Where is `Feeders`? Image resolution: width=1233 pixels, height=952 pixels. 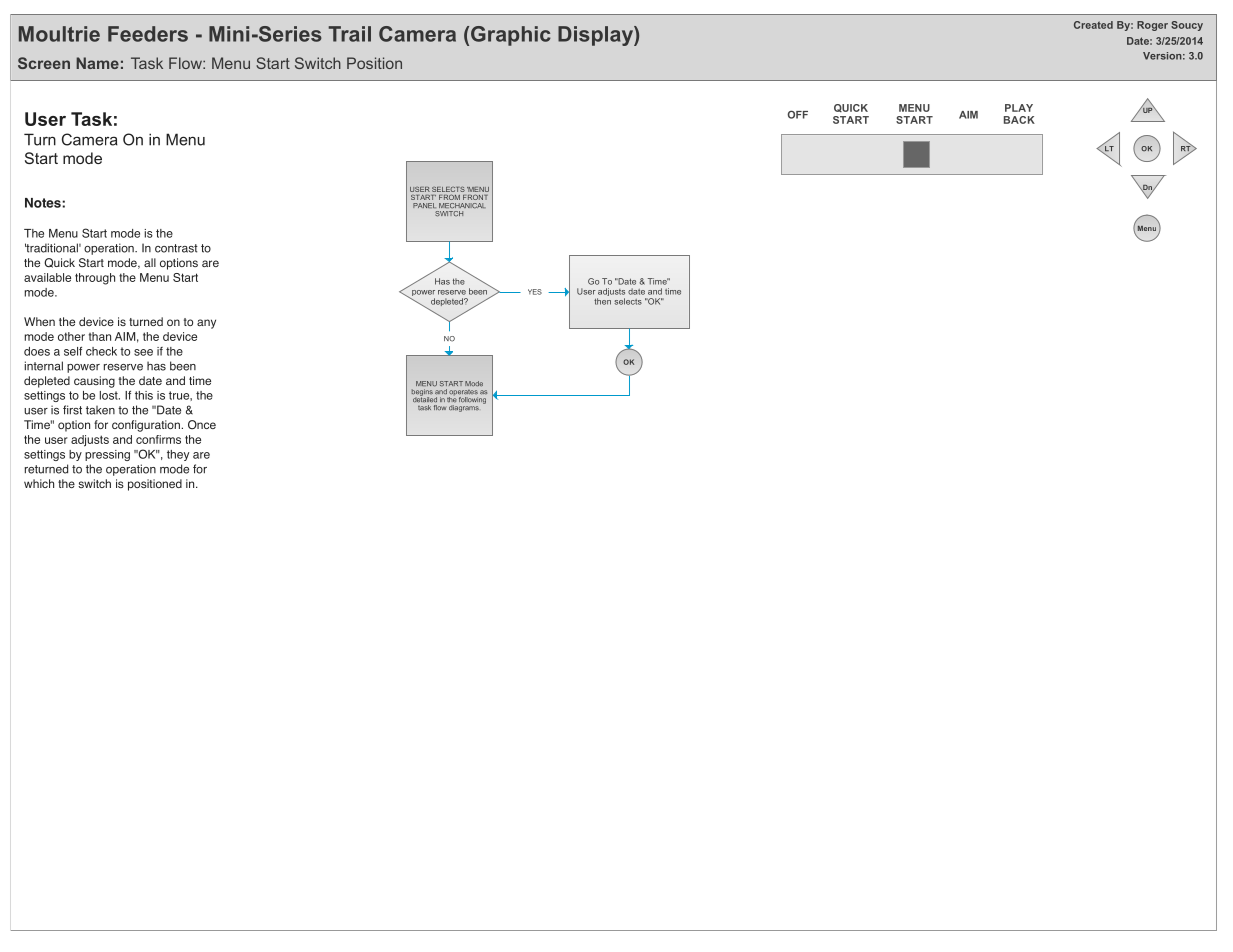 Feeders is located at coordinates (148, 34).
